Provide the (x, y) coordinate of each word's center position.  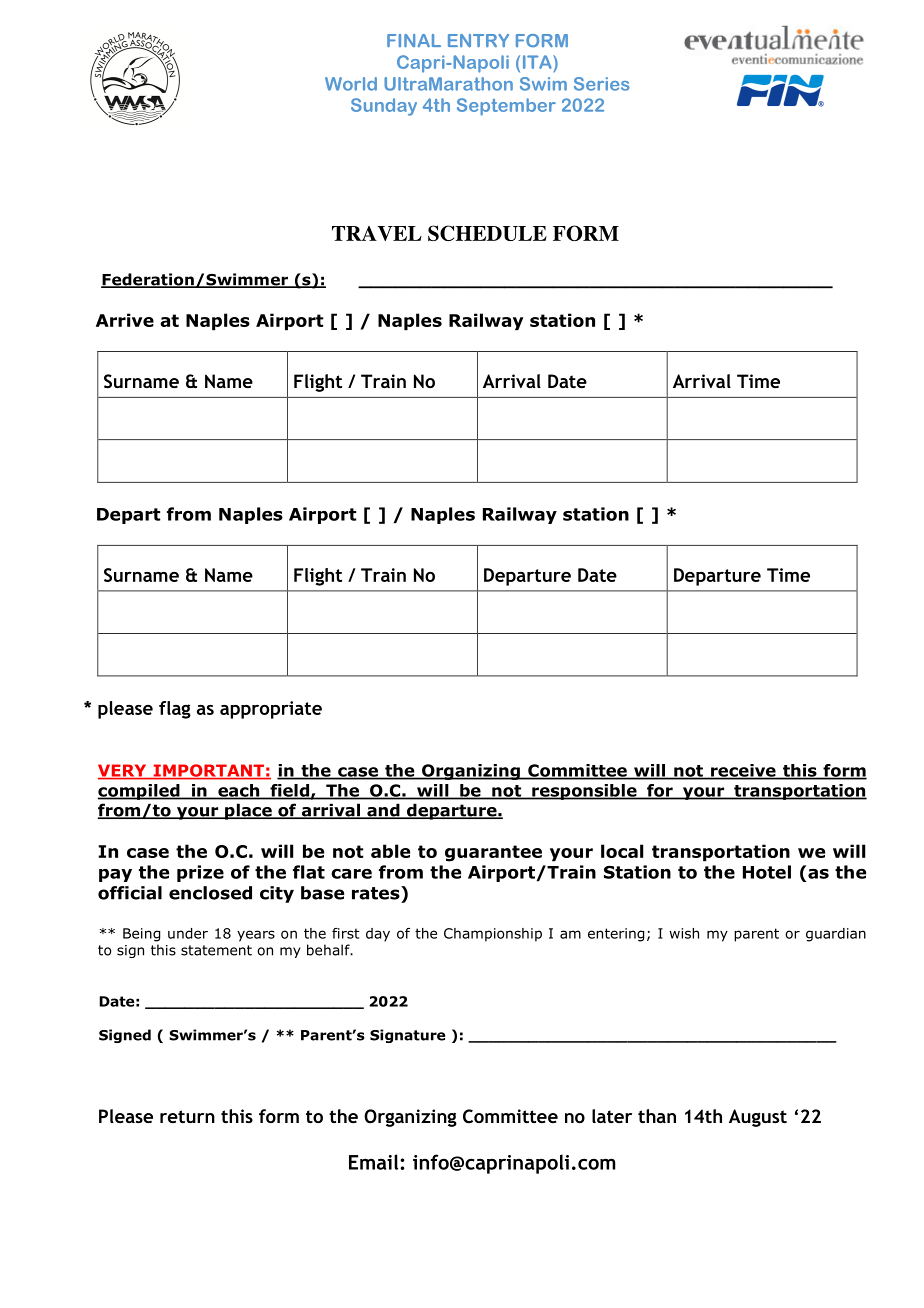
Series (602, 84)
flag (175, 710)
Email (375, 1162)
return (187, 1116)
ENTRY (478, 40)
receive (743, 771)
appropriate (271, 710)
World (351, 84)
